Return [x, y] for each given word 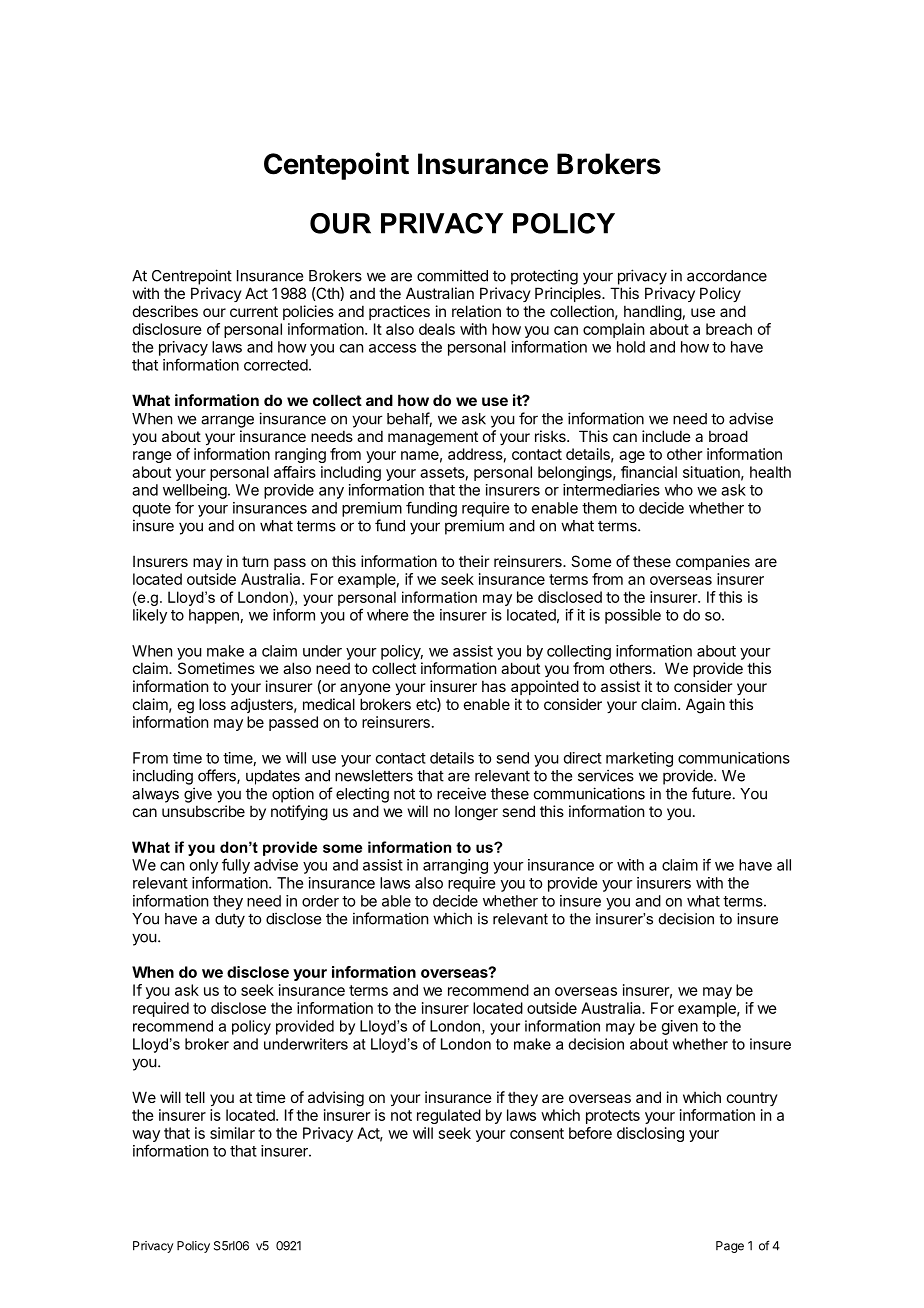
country [752, 1099]
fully [236, 866]
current [254, 311]
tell [195, 1097]
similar [232, 1133]
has [494, 686]
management [433, 438]
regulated [449, 1116]
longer [476, 813]
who [679, 490]
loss [212, 704]
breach [729, 329]
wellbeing [195, 491]
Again [705, 706]
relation [476, 311]
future [711, 793]
